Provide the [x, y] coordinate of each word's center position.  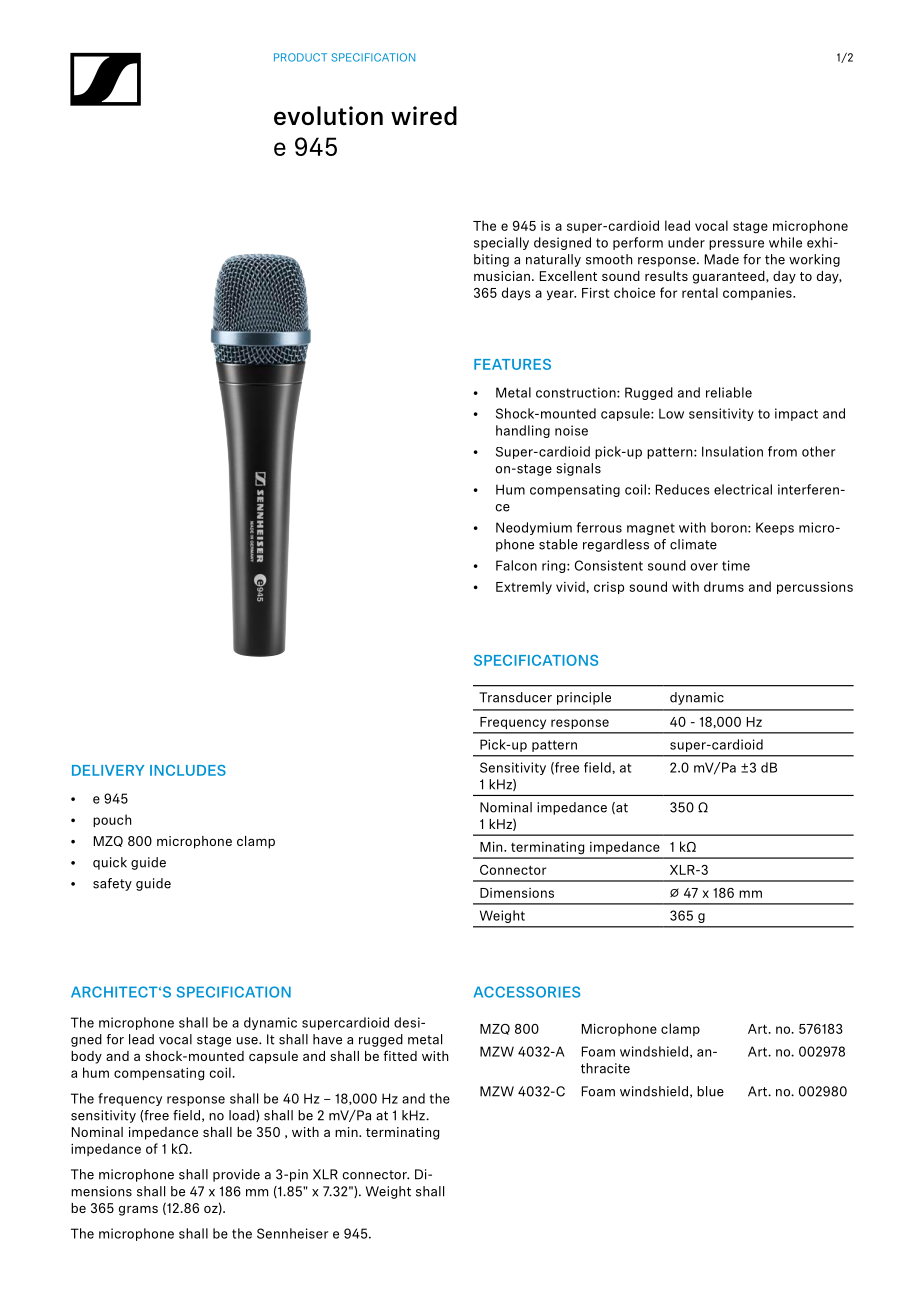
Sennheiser [292, 1233]
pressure [736, 245]
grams [138, 1210]
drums [724, 586]
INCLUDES [188, 770]
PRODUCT [300, 57]
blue [710, 1091]
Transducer [515, 697]
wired [424, 115]
